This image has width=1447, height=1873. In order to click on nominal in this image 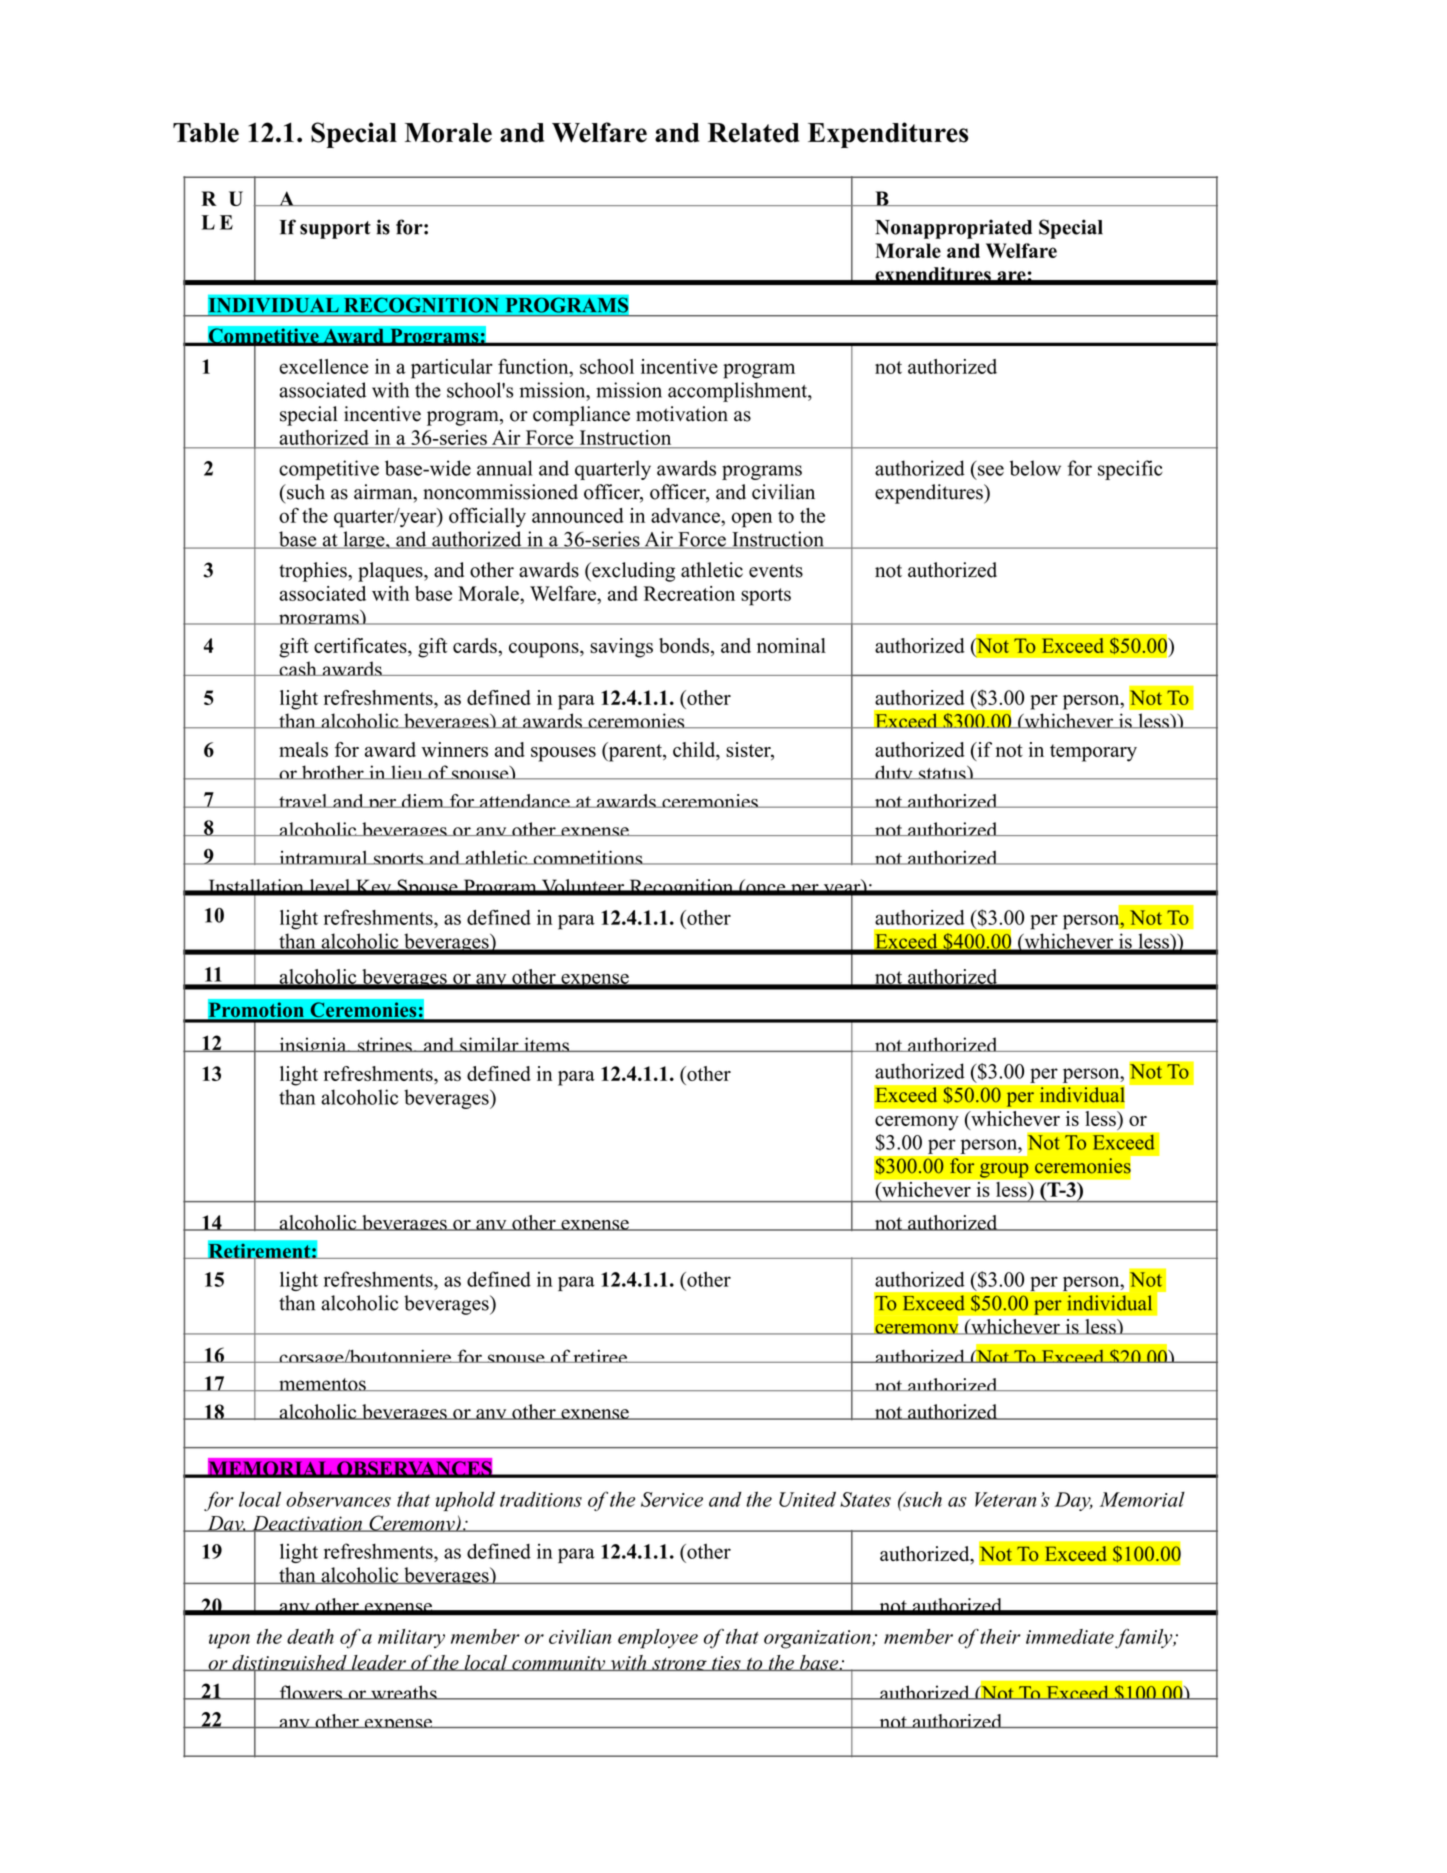, I will do `click(791, 645)`.
